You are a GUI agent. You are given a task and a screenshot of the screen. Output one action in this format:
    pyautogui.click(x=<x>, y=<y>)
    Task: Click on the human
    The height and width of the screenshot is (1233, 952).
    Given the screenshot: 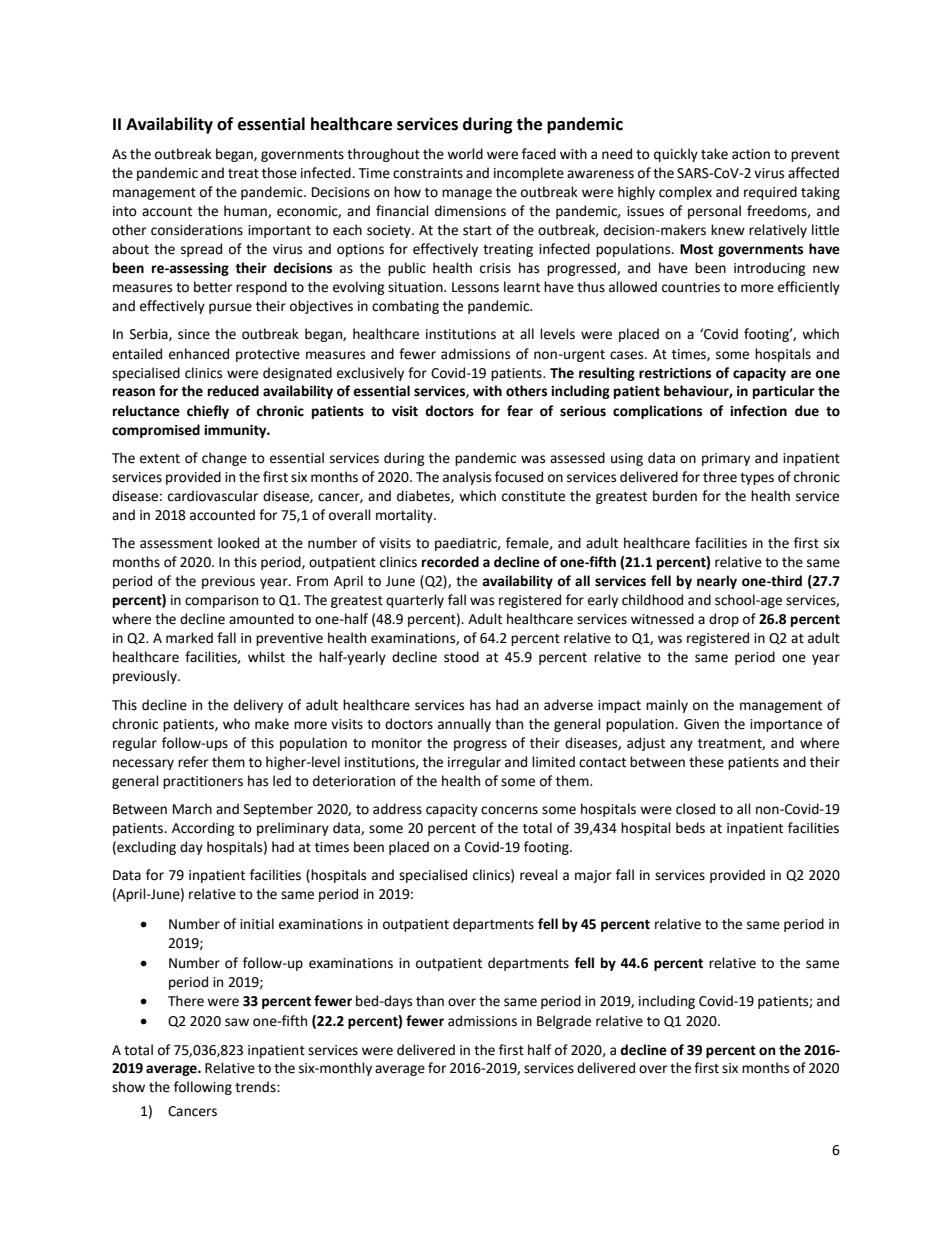 What is the action you would take?
    pyautogui.click(x=246, y=211)
